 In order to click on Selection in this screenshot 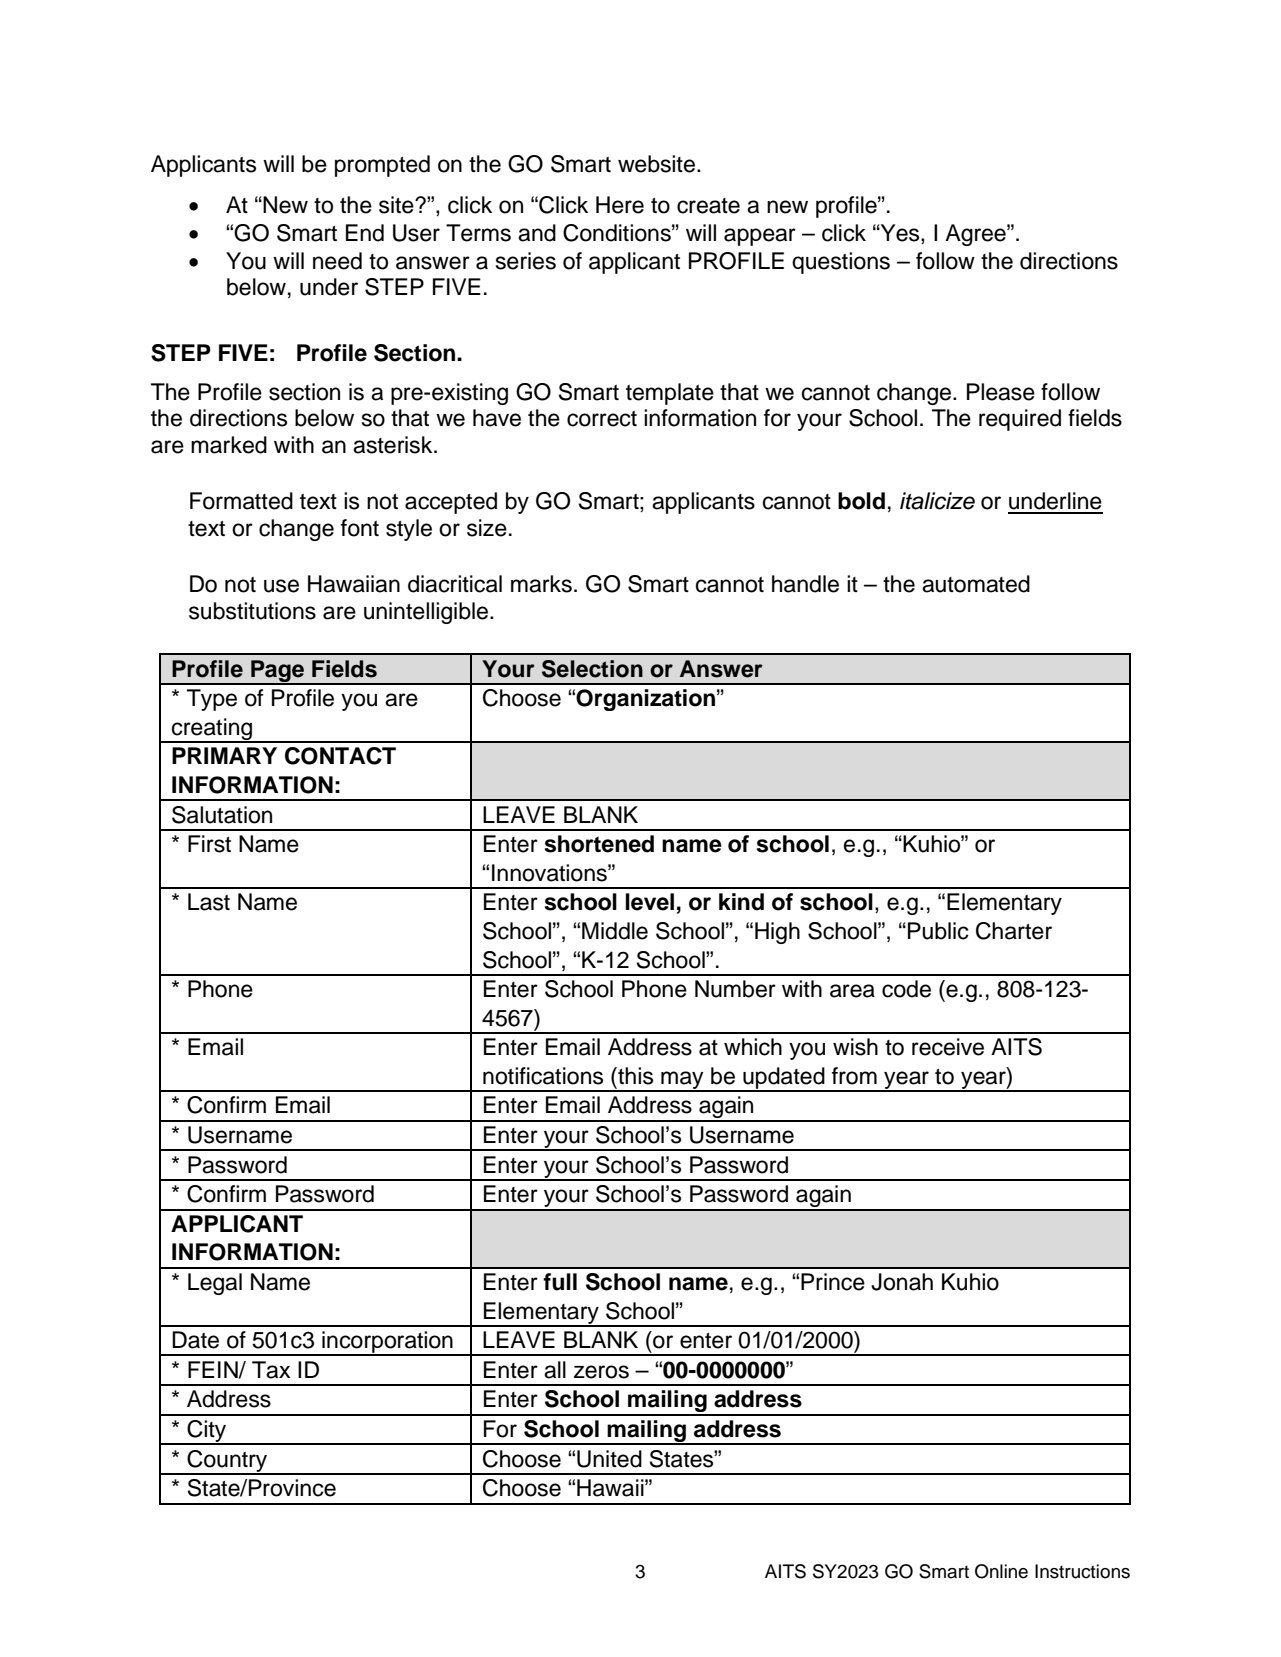, I will do `click(592, 669)`.
